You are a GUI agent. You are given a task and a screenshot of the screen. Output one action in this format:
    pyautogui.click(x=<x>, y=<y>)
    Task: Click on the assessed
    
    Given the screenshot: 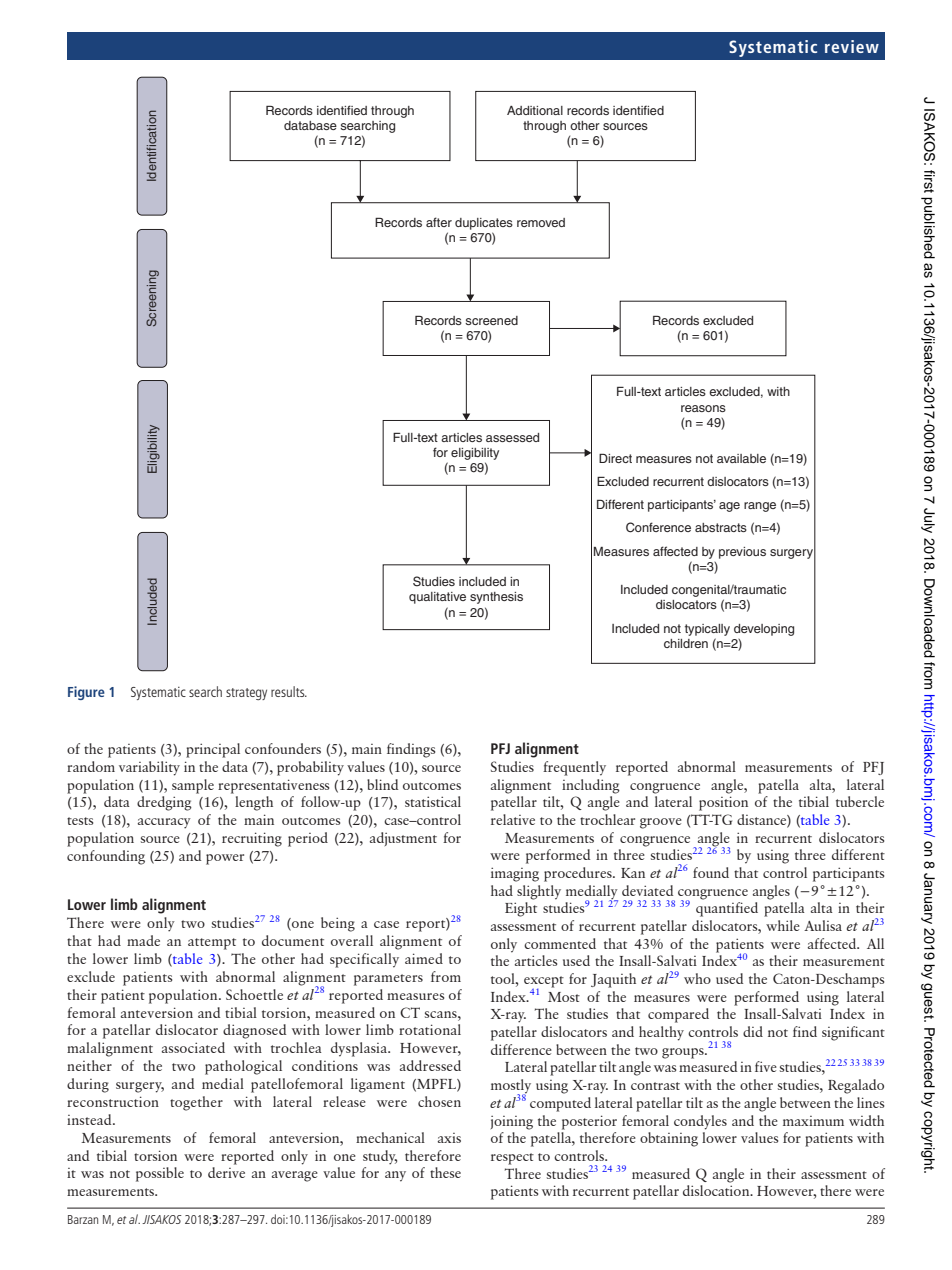 What is the action you would take?
    pyautogui.click(x=512, y=437)
